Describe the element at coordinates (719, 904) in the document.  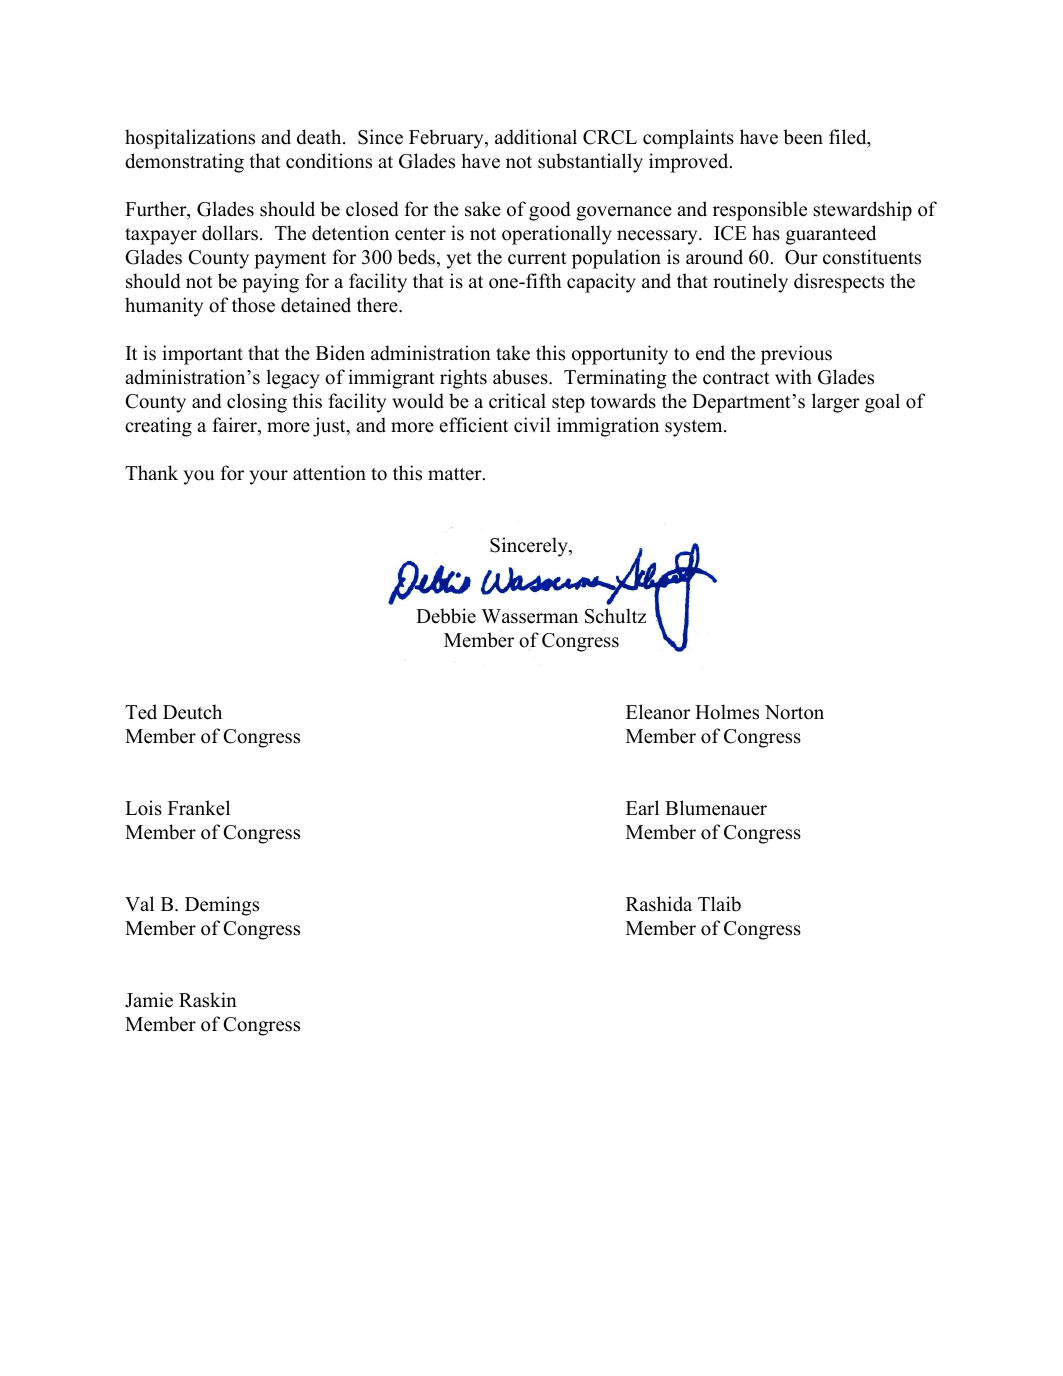
I see `Tlaib` at that location.
